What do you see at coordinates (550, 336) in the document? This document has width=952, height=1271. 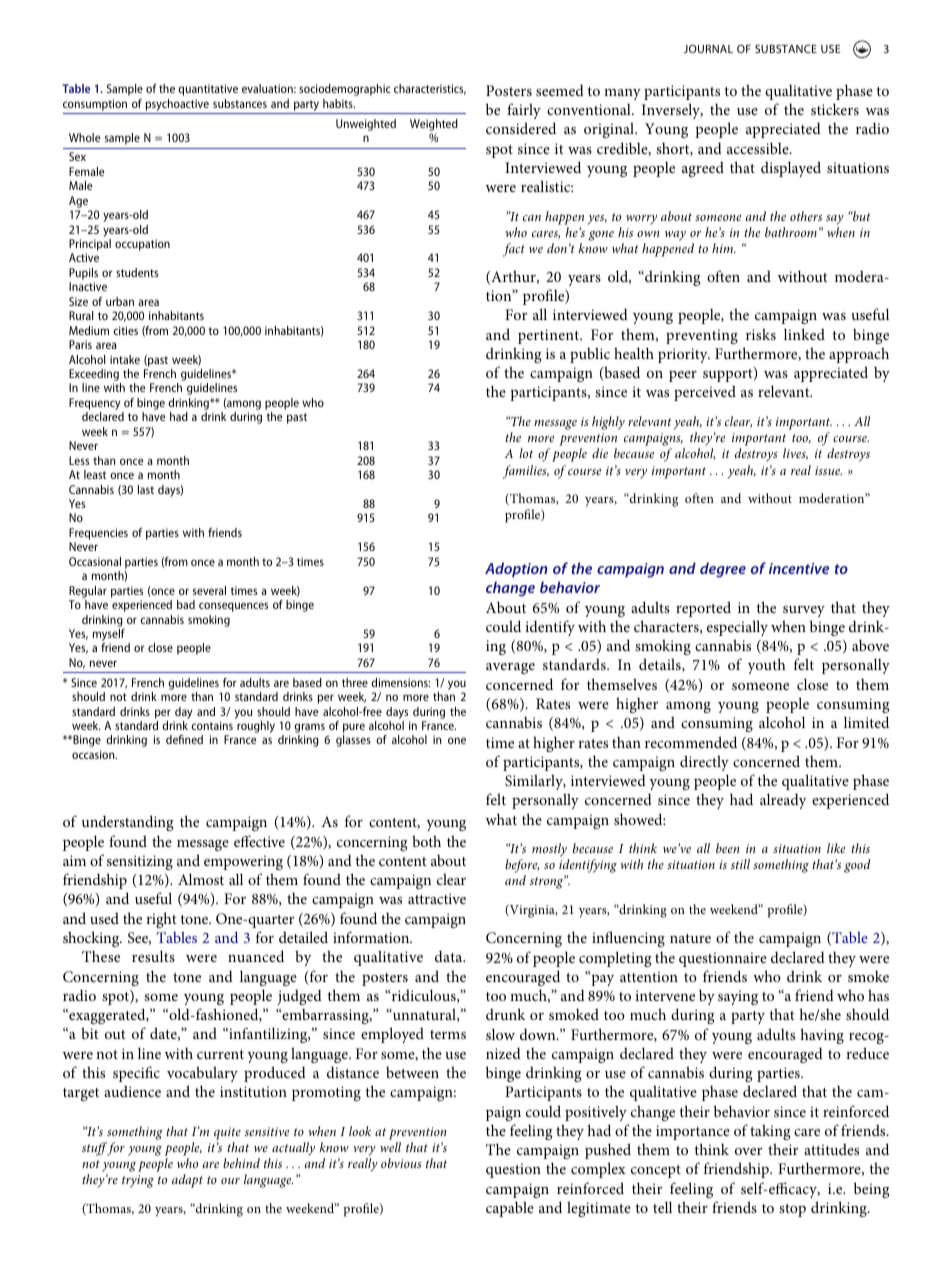 I see `pertinent` at bounding box center [550, 336].
